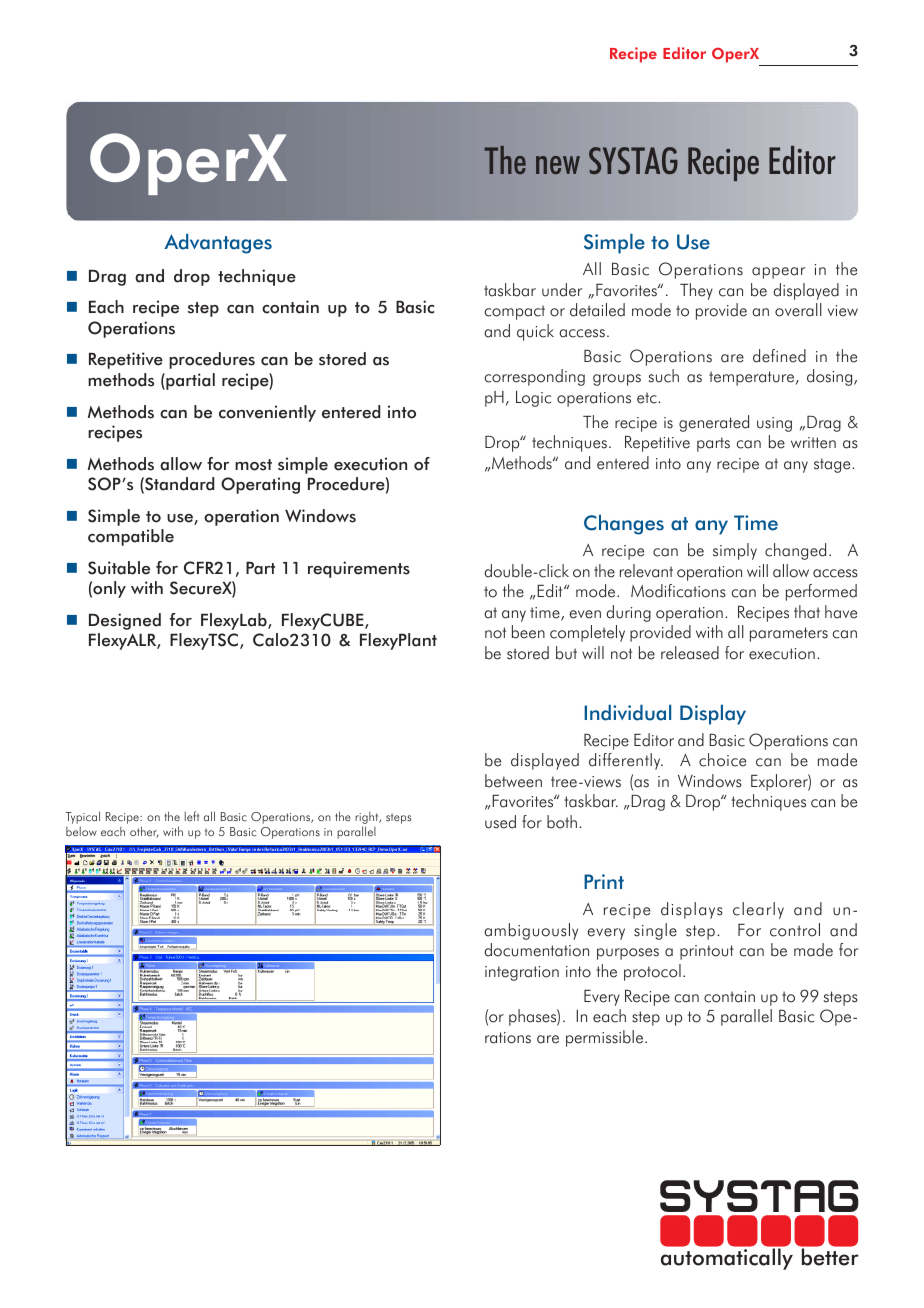 The image size is (924, 1308). Describe the element at coordinates (125, 621) in the screenshot. I see `Designed` at that location.
